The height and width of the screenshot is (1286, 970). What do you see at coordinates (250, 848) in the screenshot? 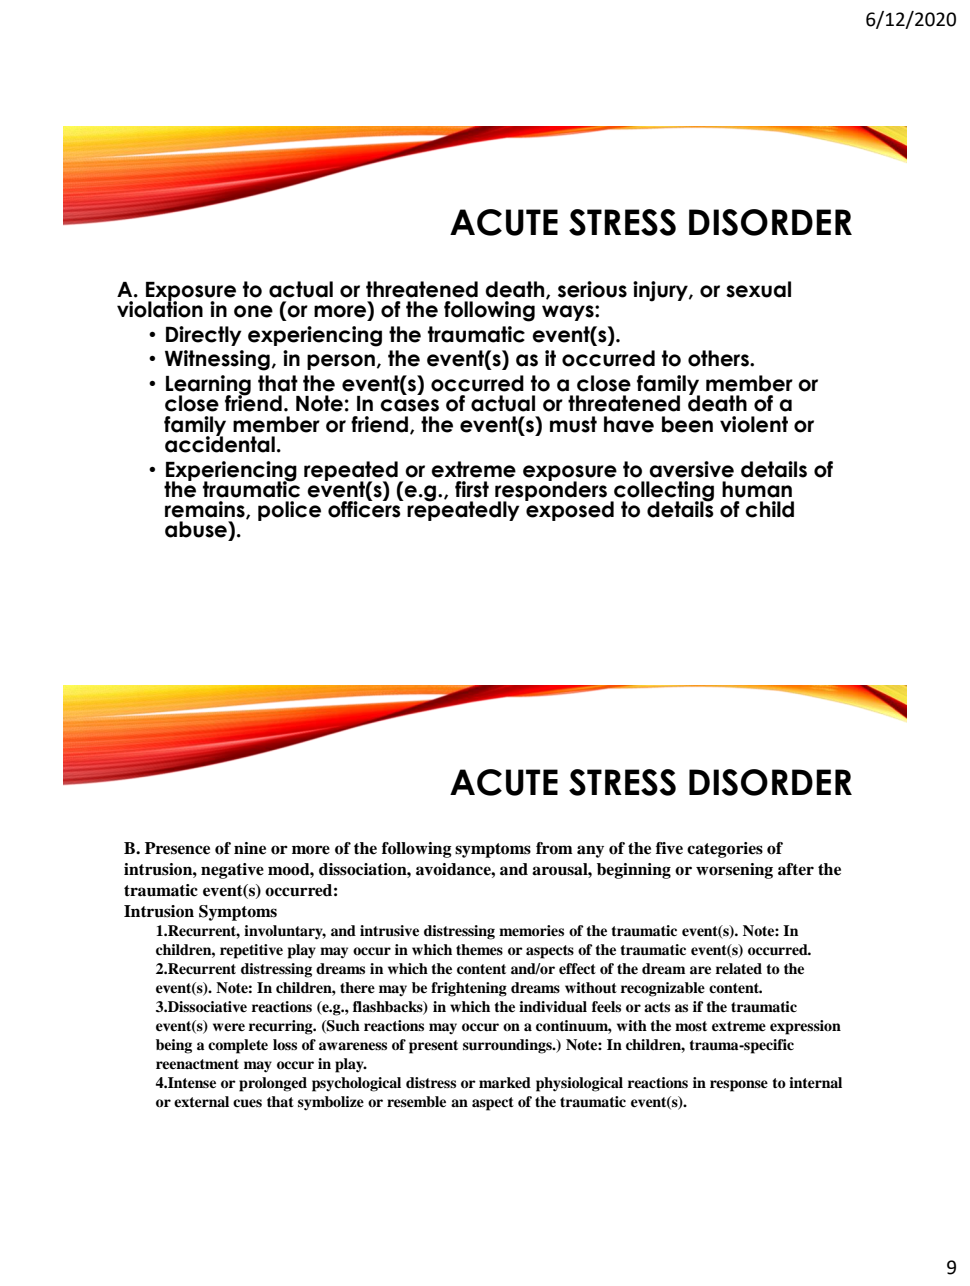
I see `nine` at bounding box center [250, 848].
